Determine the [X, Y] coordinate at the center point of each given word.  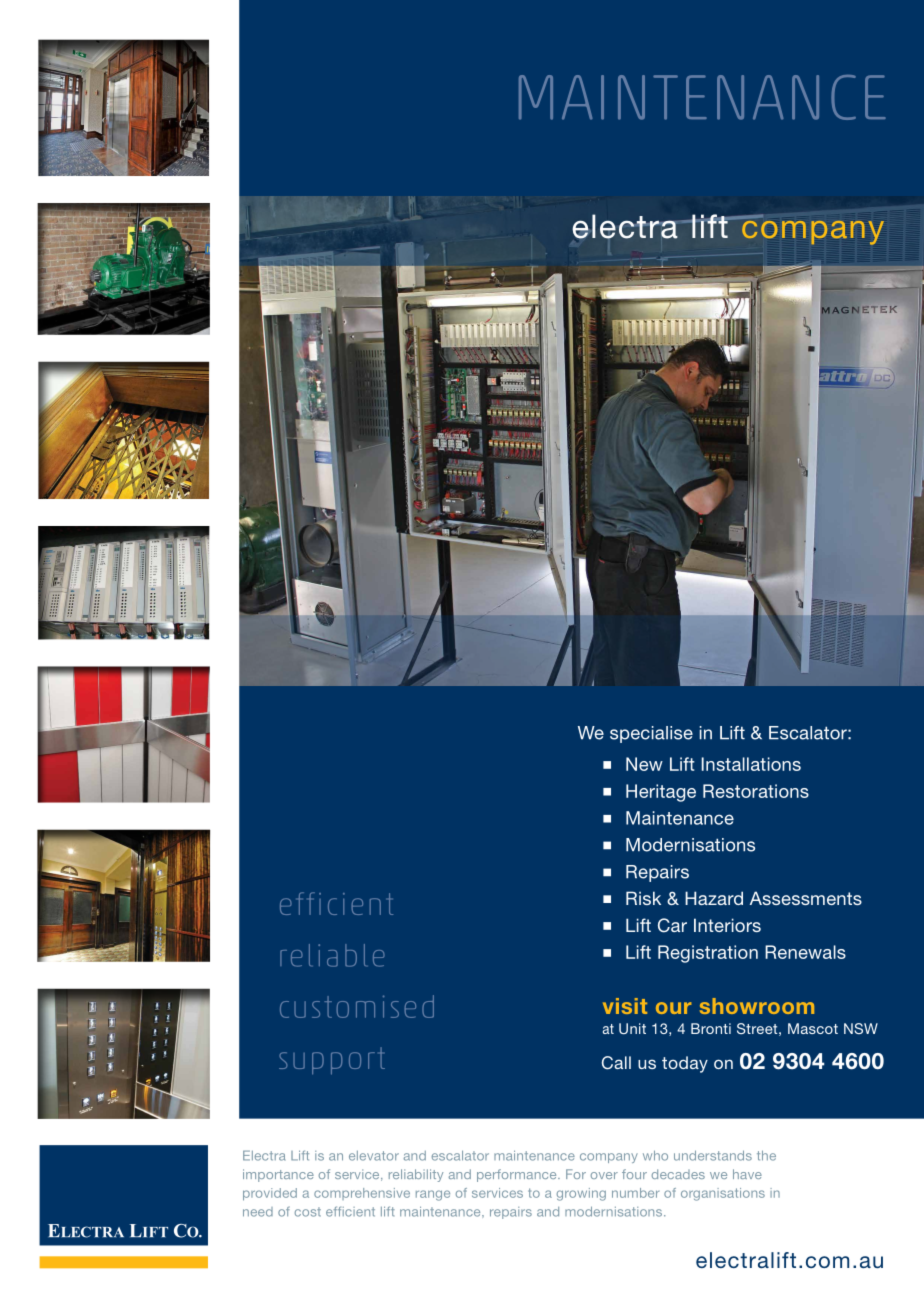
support [332, 1061]
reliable [332, 955]
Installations [751, 764]
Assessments [806, 898]
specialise [651, 734]
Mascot [813, 1028]
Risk [643, 898]
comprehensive [362, 1194]
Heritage [661, 793]
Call [616, 1063]
